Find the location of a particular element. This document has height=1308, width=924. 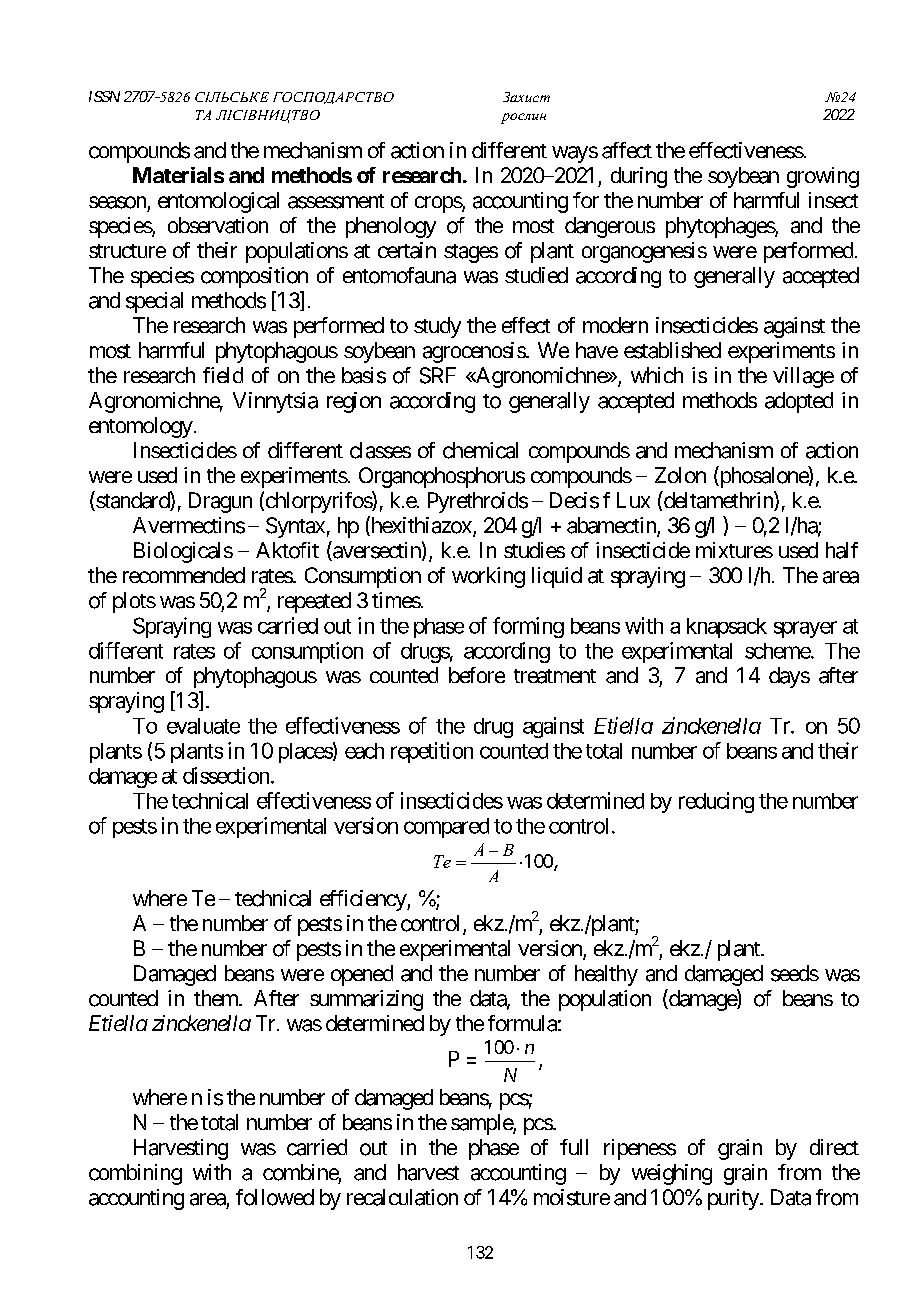

scheme is located at coordinates (778, 651).
